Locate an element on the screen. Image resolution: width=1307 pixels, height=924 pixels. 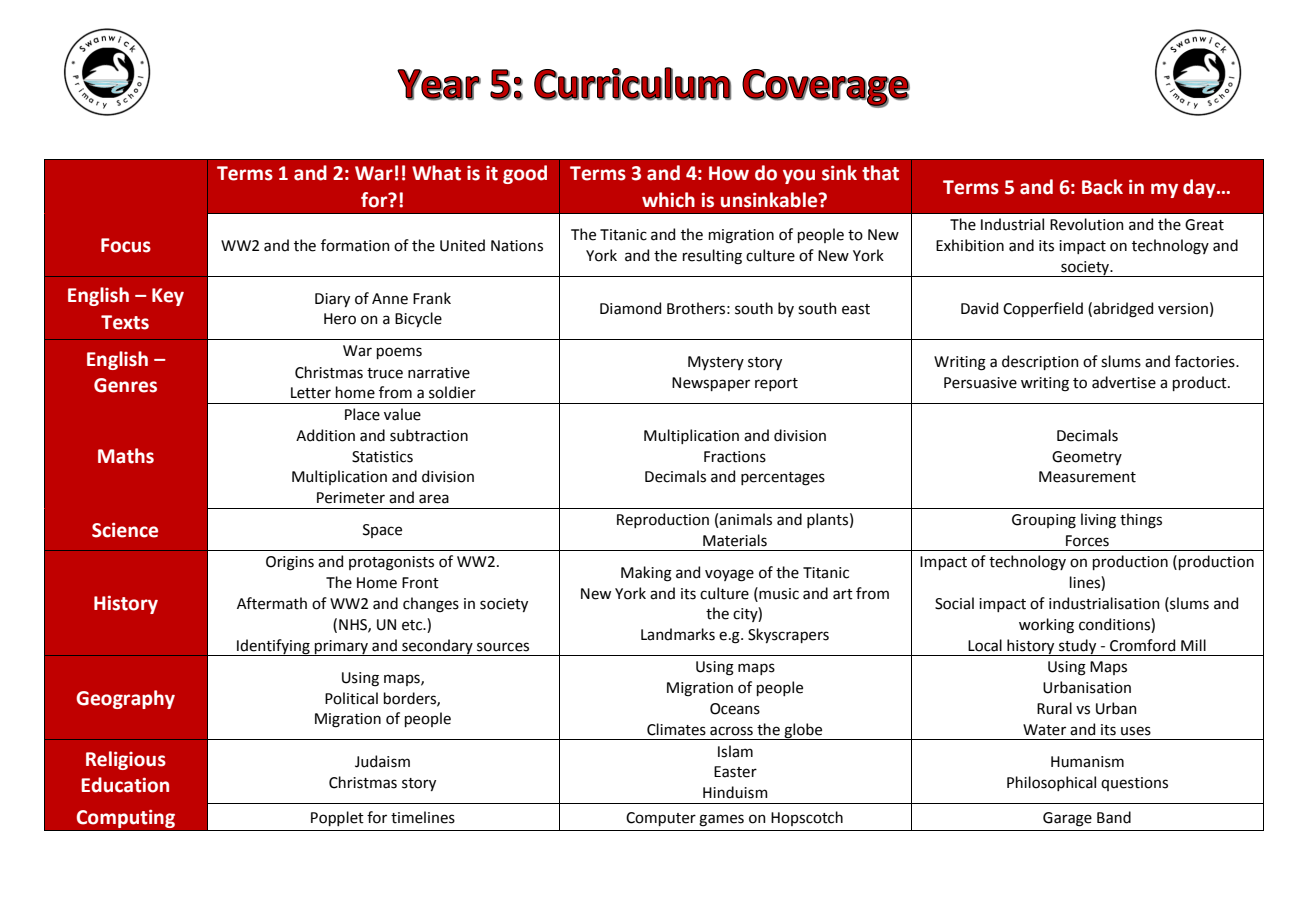
What is located at coordinates (436, 173).
